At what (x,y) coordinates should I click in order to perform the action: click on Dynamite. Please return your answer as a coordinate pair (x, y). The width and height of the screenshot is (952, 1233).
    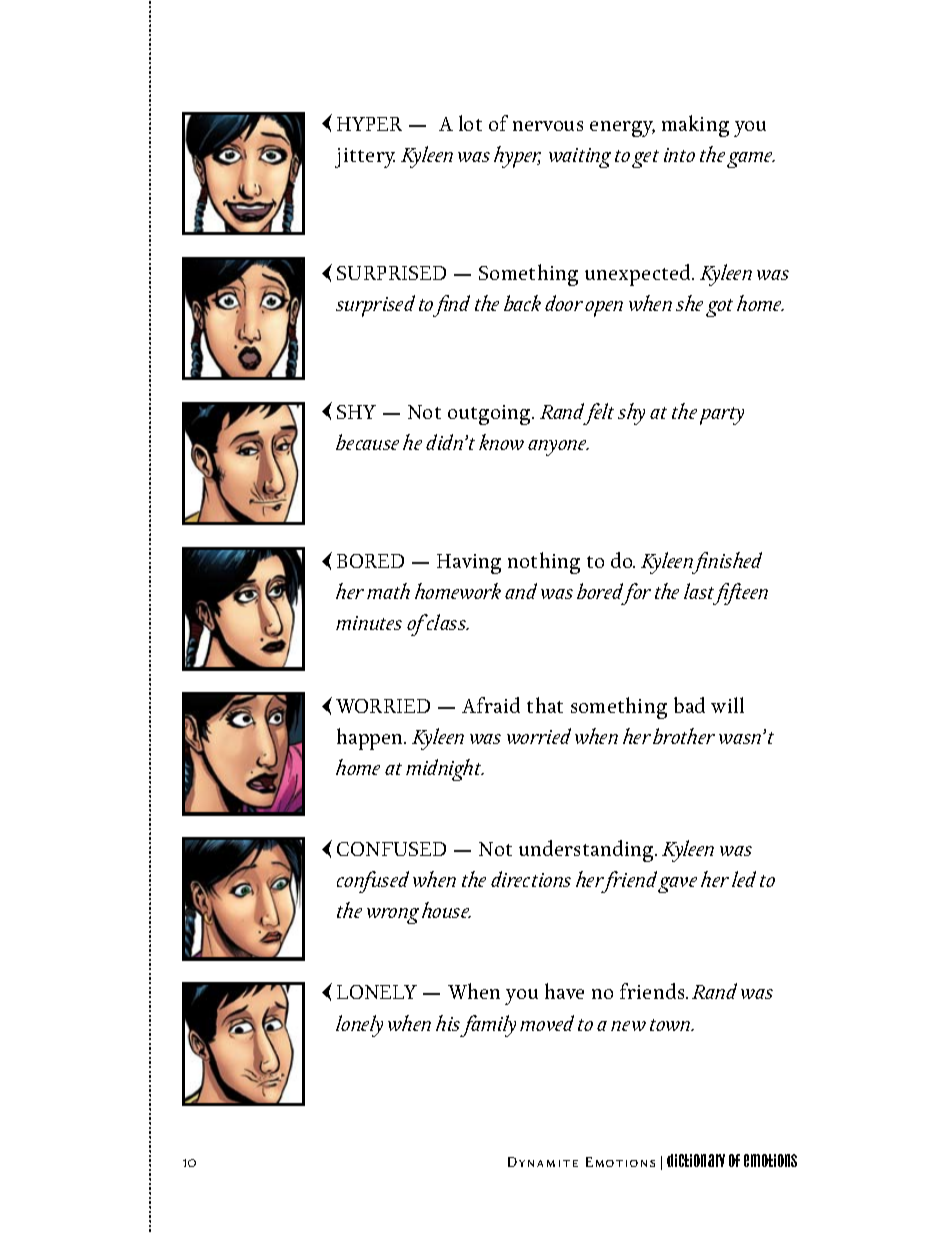
    Looking at the image, I should click on (543, 1162).
